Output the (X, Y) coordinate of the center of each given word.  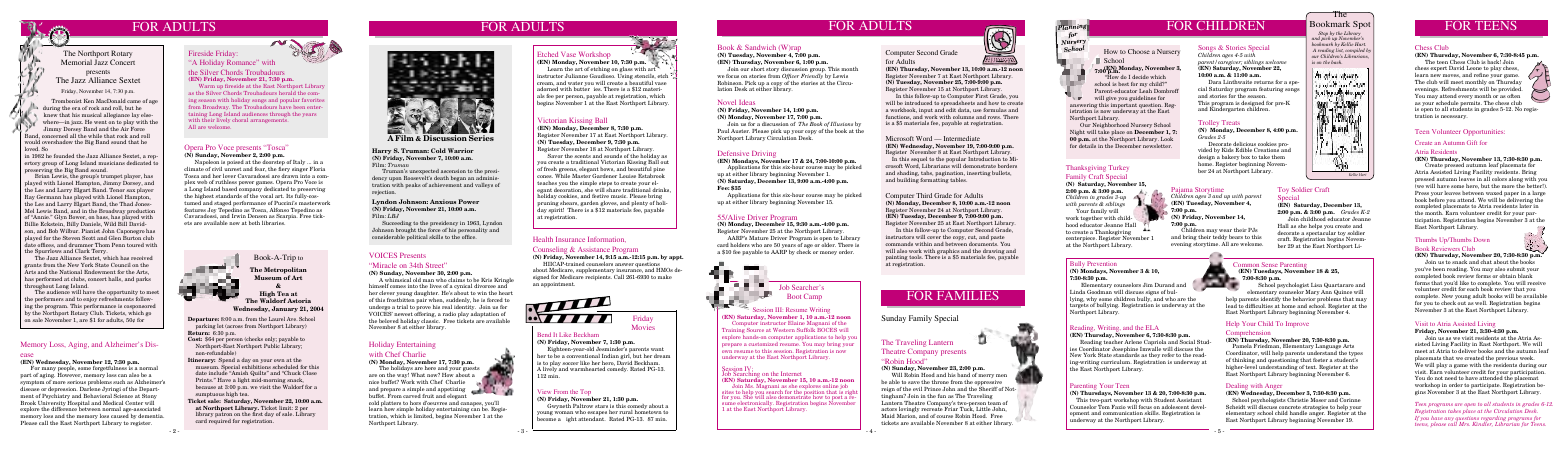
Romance (241, 62)
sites (728, 392)
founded (64, 156)
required (220, 421)
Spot (1361, 25)
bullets (1001, 173)
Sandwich (760, 47)
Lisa (1316, 285)
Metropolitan (285, 271)
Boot (794, 296)
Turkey (1118, 170)
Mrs (1464, 424)
